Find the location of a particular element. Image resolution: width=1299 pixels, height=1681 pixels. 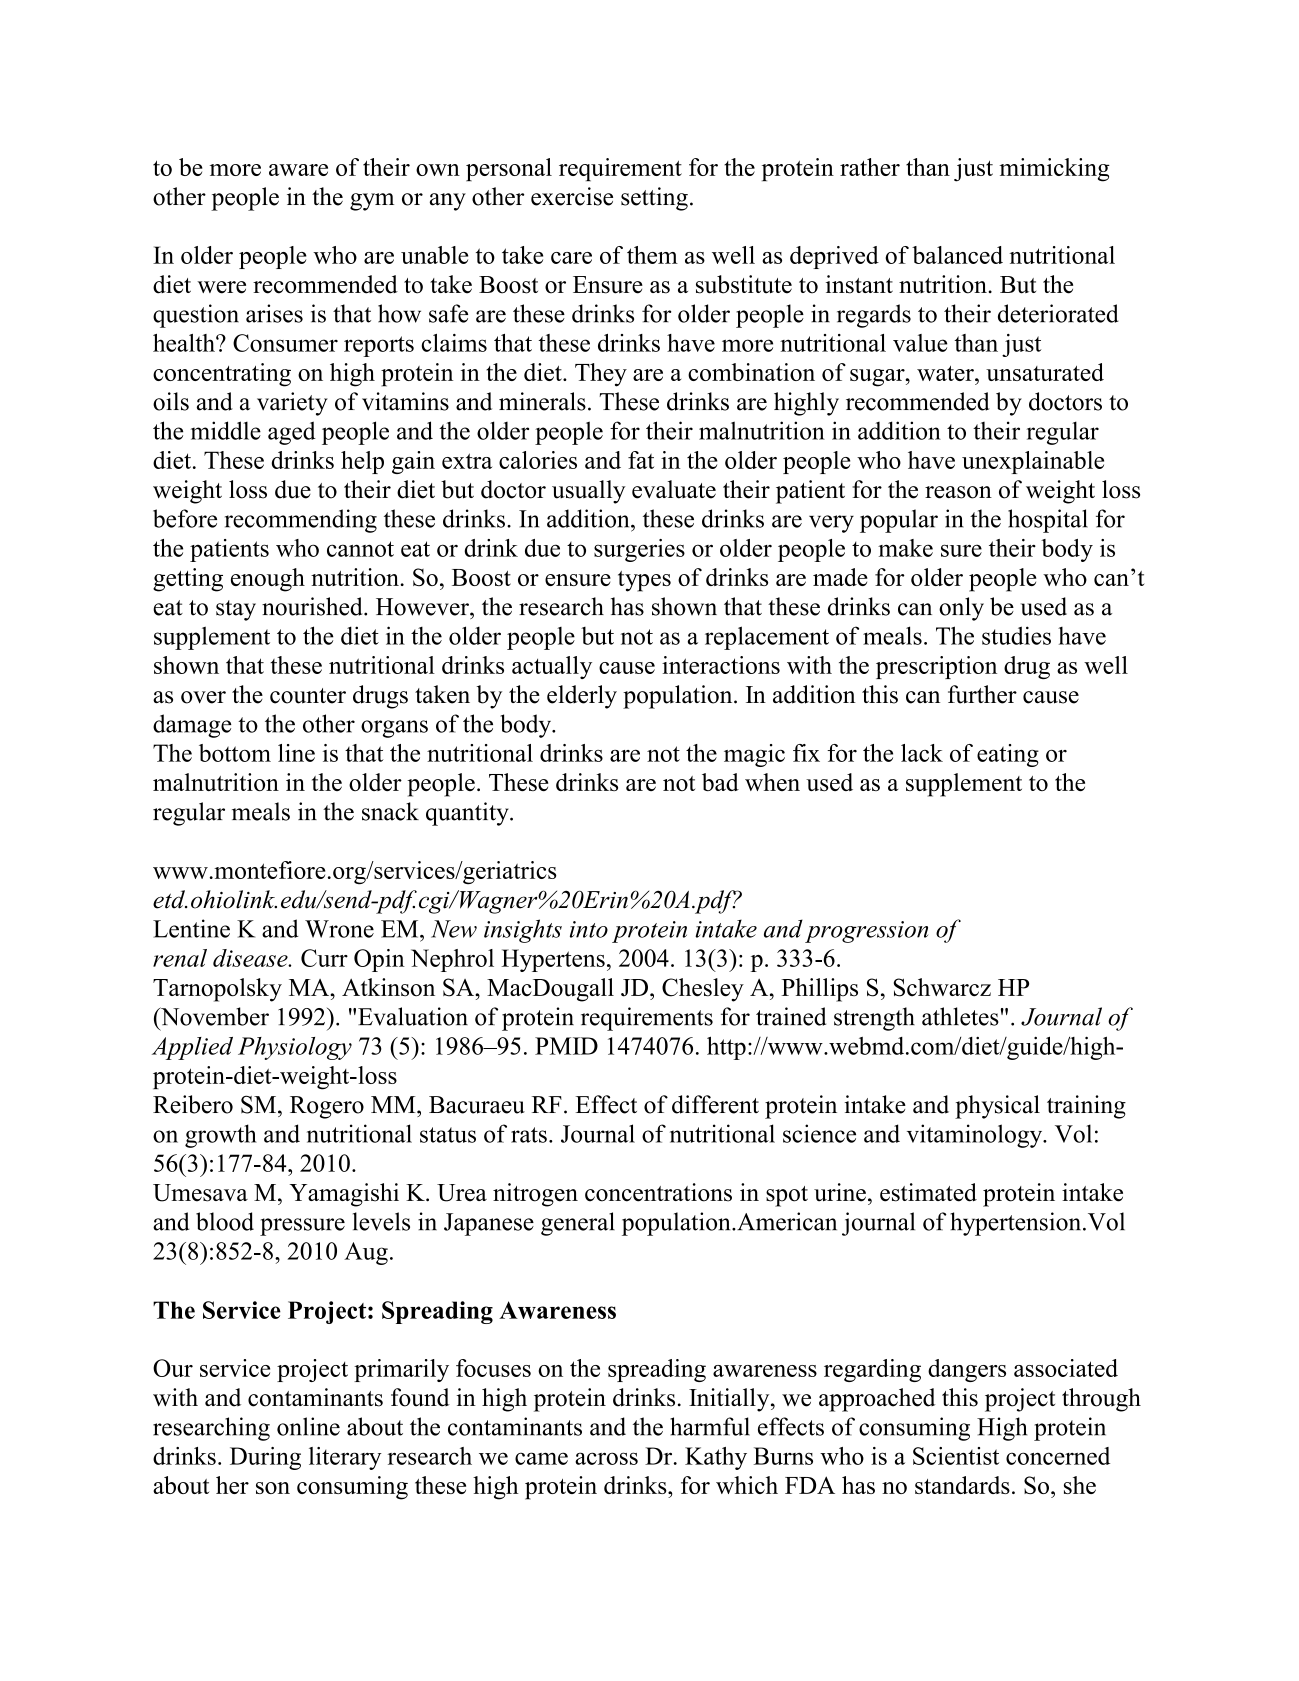

setting is located at coordinates (654, 199).
